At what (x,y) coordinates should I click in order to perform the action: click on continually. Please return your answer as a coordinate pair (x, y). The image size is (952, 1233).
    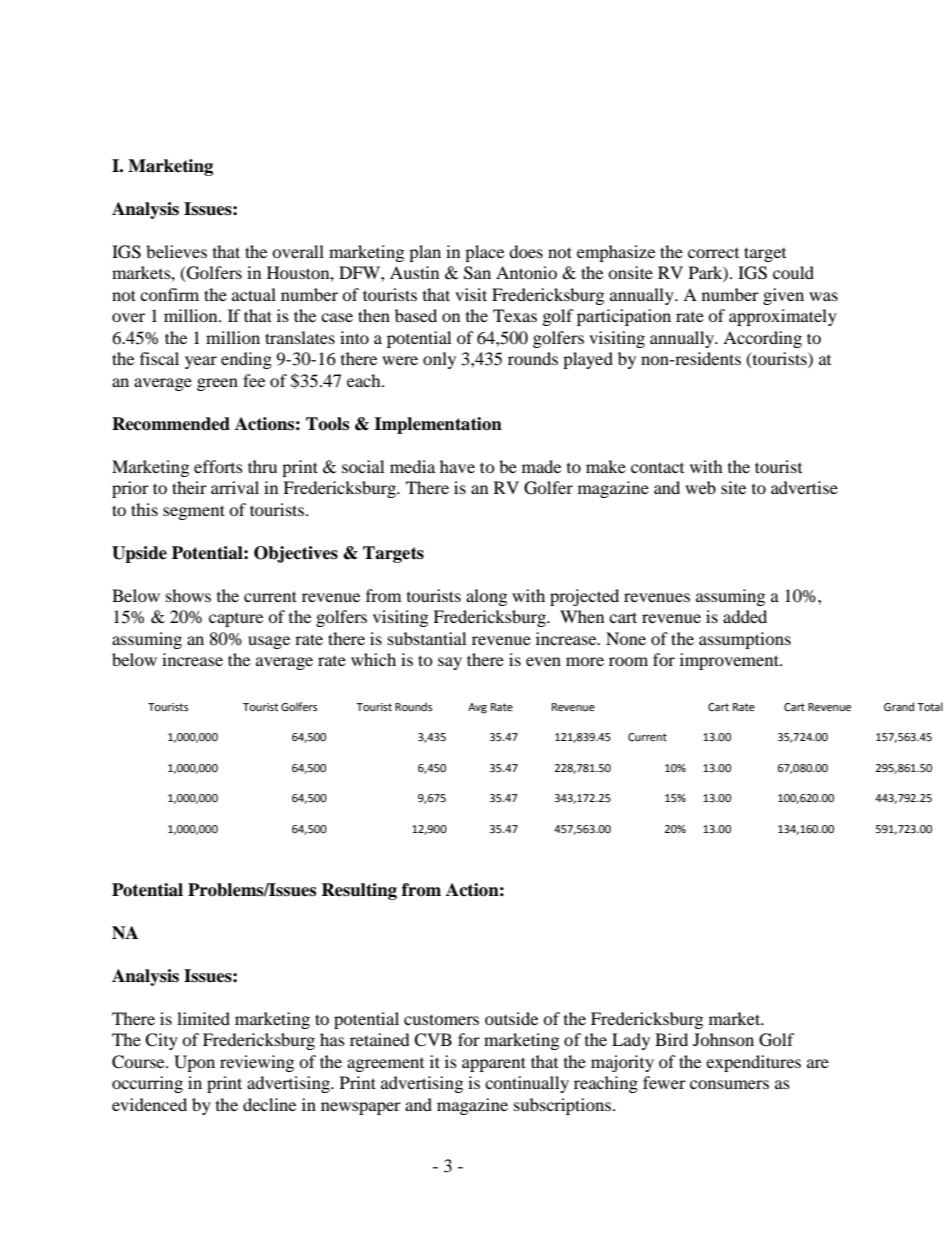
    Looking at the image, I should click on (527, 1084).
